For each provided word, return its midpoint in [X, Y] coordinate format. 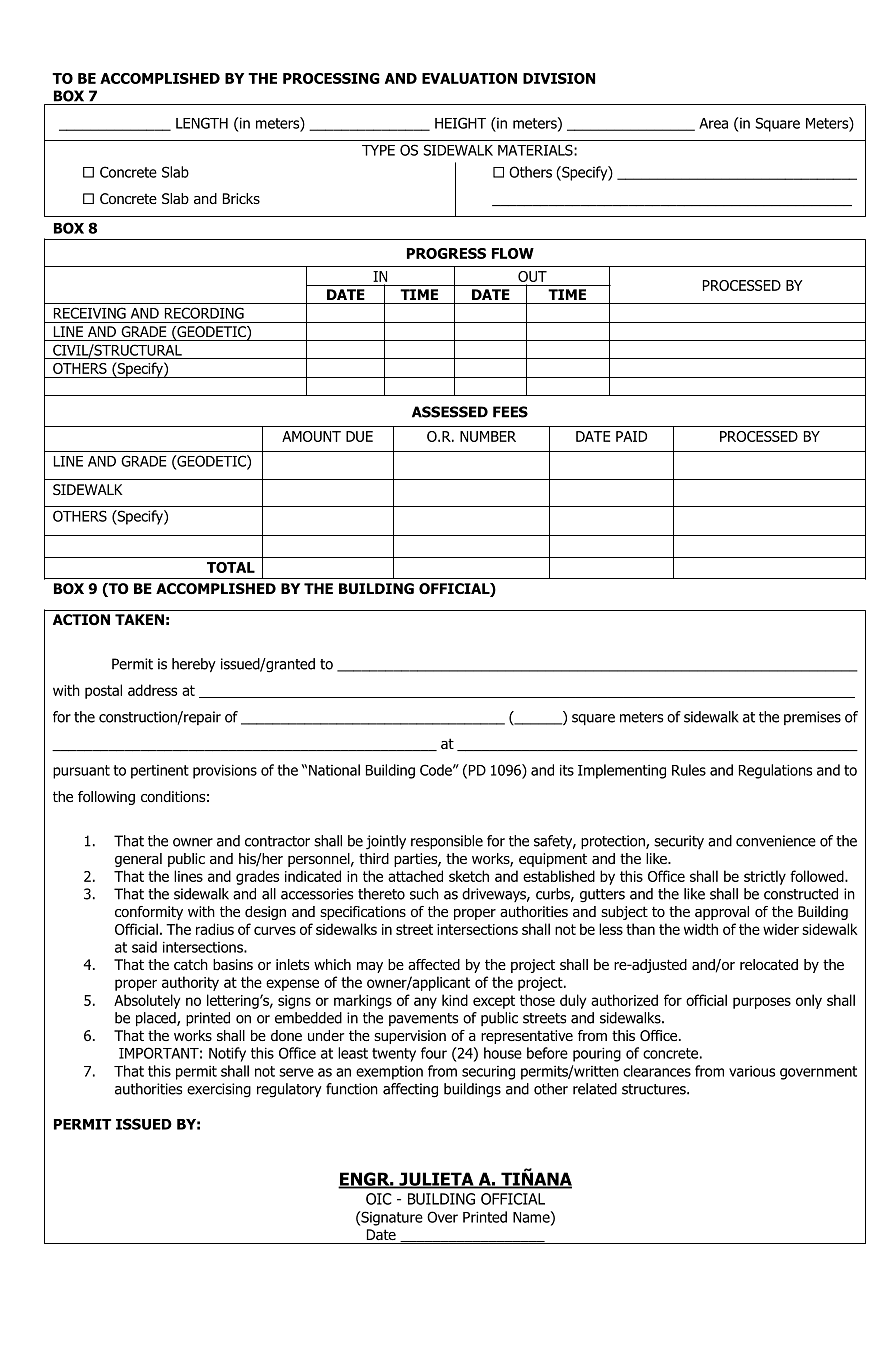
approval [722, 913]
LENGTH [202, 123]
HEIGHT [460, 123]
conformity [149, 913]
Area [713, 123]
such [424, 894]
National [334, 770]
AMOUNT [311, 436]
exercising [219, 1090]
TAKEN [139, 619]
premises [812, 718]
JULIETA [436, 1180]
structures [655, 1089]
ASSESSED [450, 412]
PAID [631, 436]
